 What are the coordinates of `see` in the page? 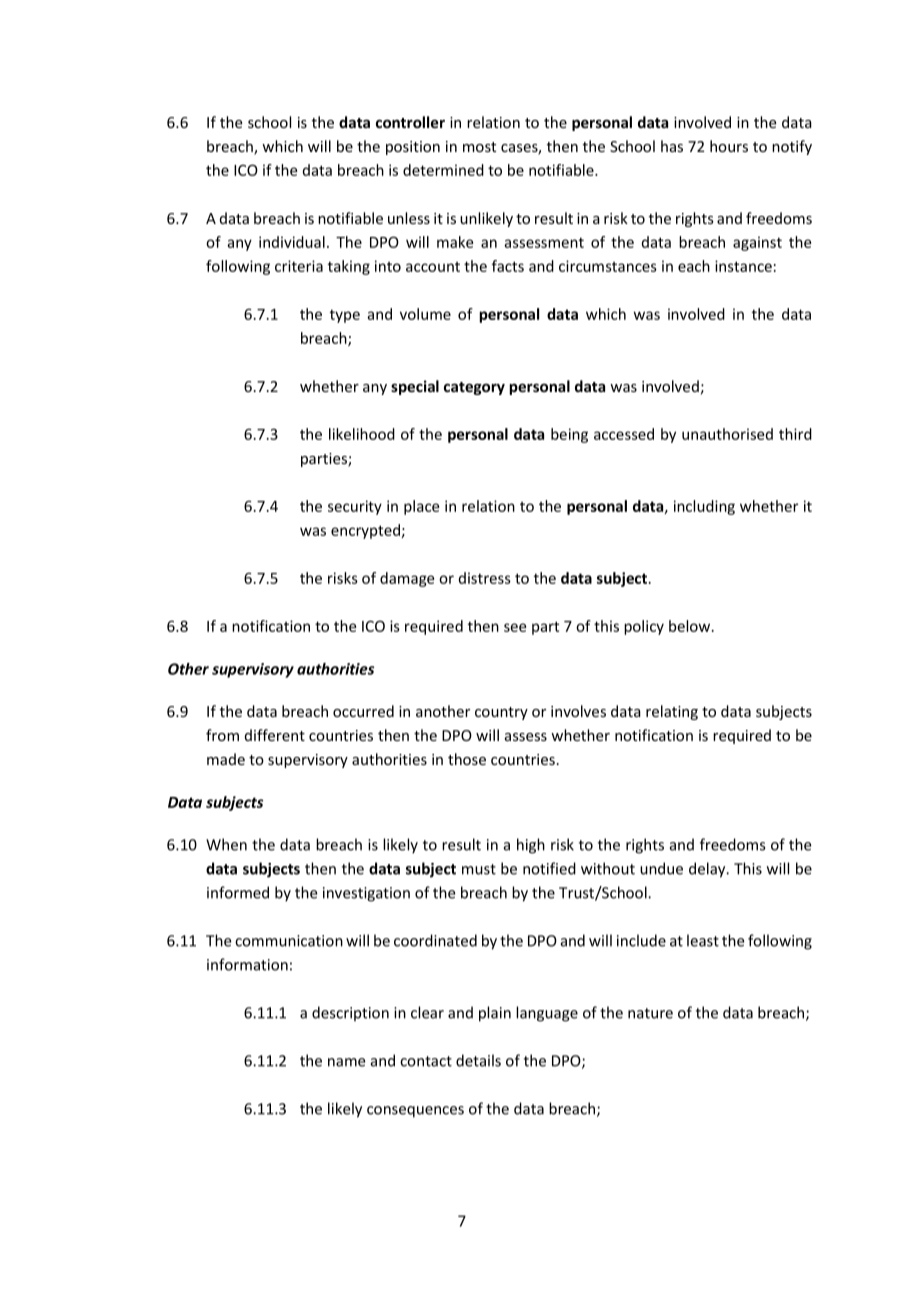 It's located at (515, 627).
